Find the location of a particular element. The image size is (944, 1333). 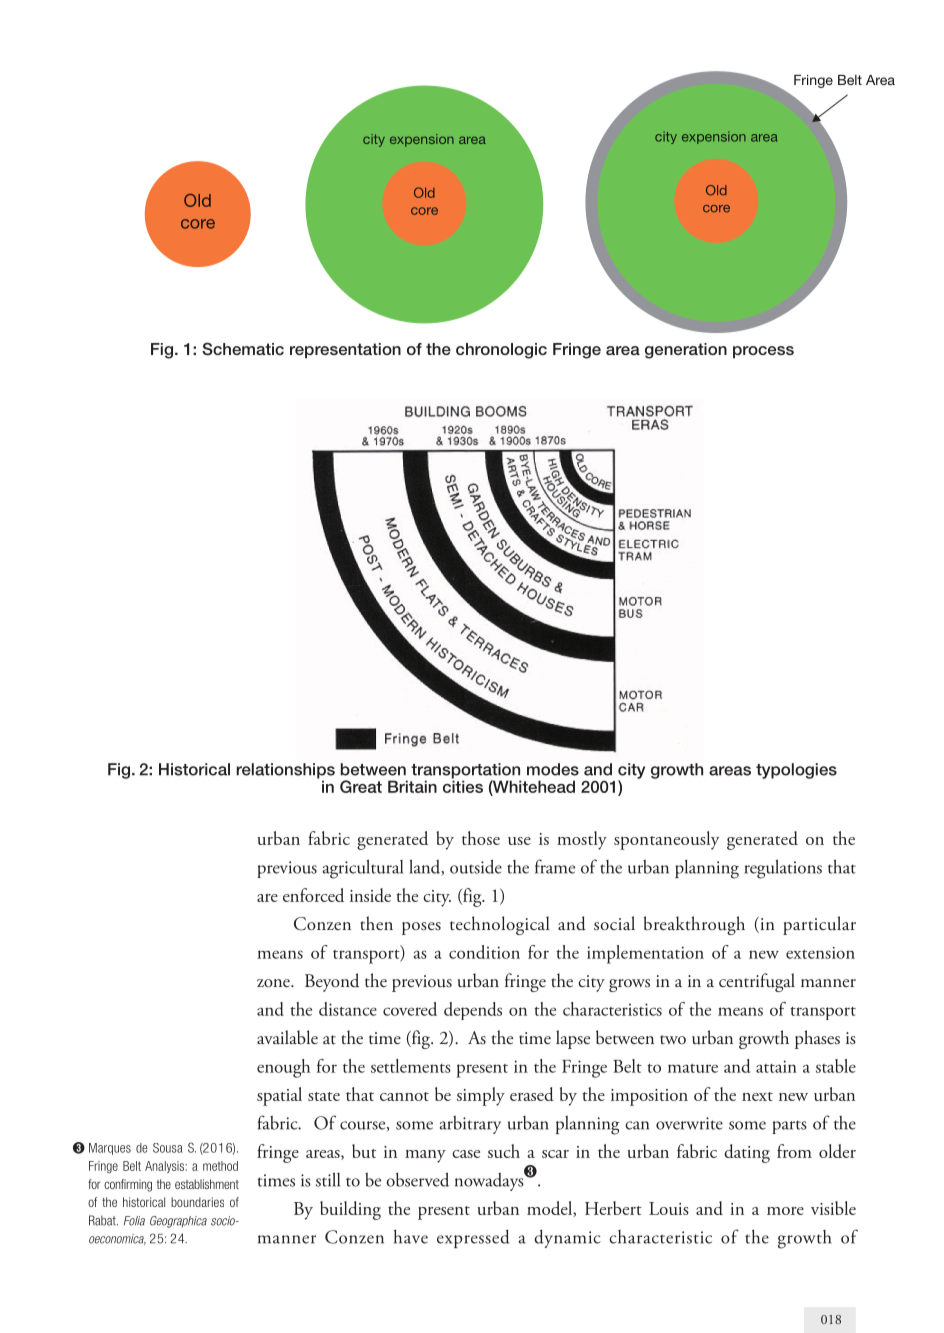

zone is located at coordinates (274, 983).
